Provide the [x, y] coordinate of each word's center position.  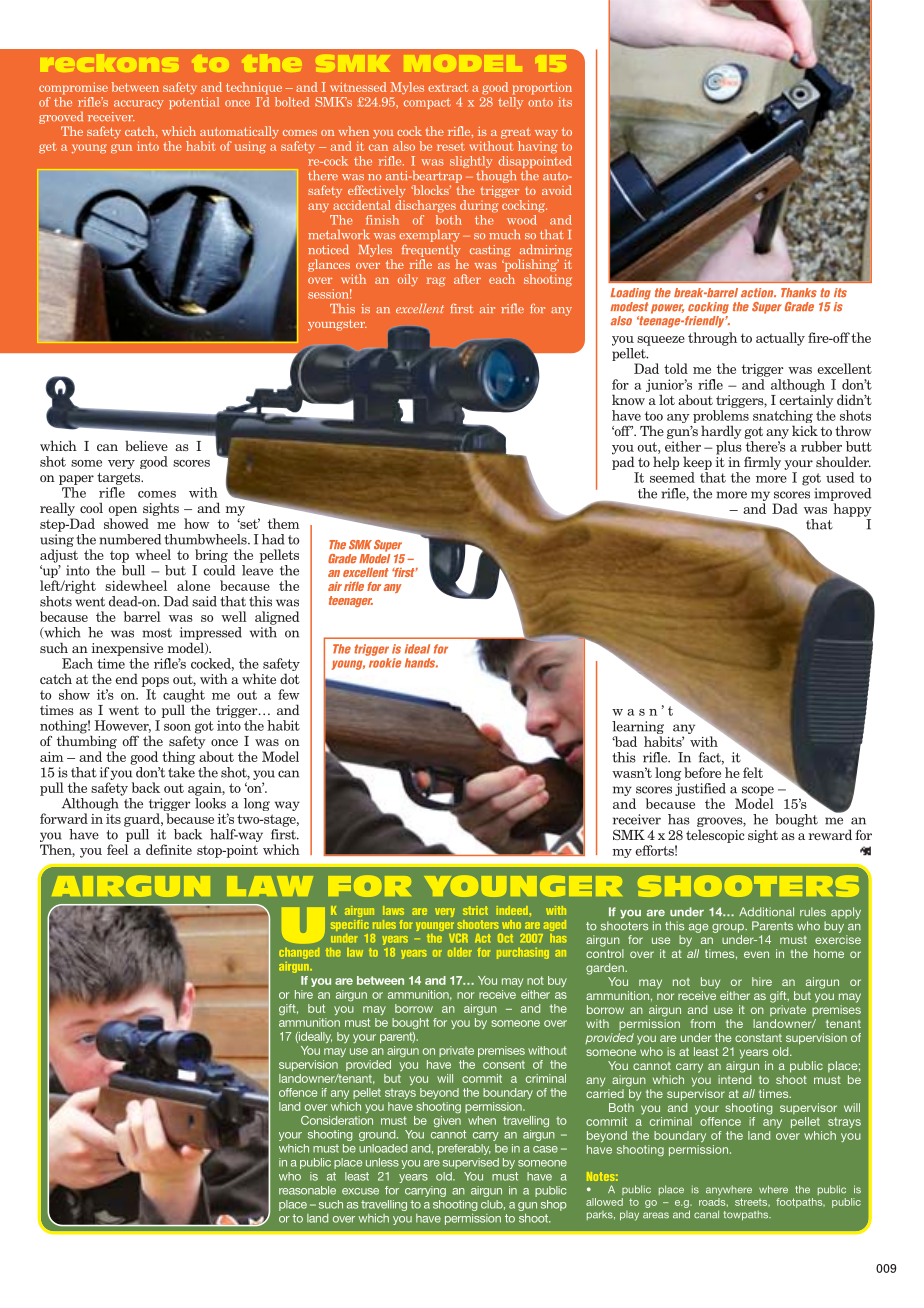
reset [451, 146]
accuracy [139, 104]
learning [638, 727]
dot [290, 678]
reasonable [307, 1190]
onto [540, 102]
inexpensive [127, 649]
